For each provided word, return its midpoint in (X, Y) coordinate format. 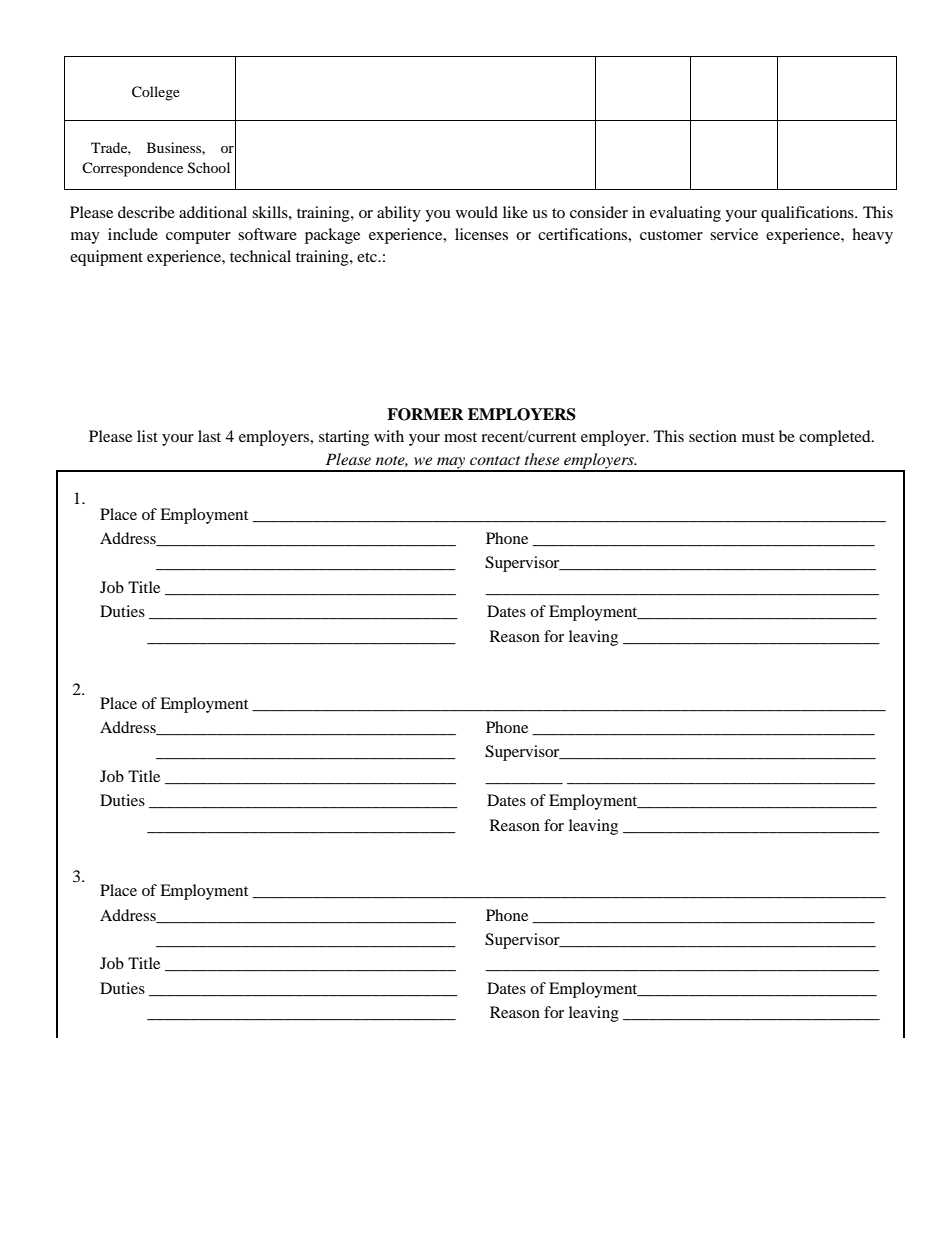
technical (260, 256)
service (734, 234)
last (209, 436)
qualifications (808, 214)
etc (368, 257)
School (209, 168)
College (156, 93)
